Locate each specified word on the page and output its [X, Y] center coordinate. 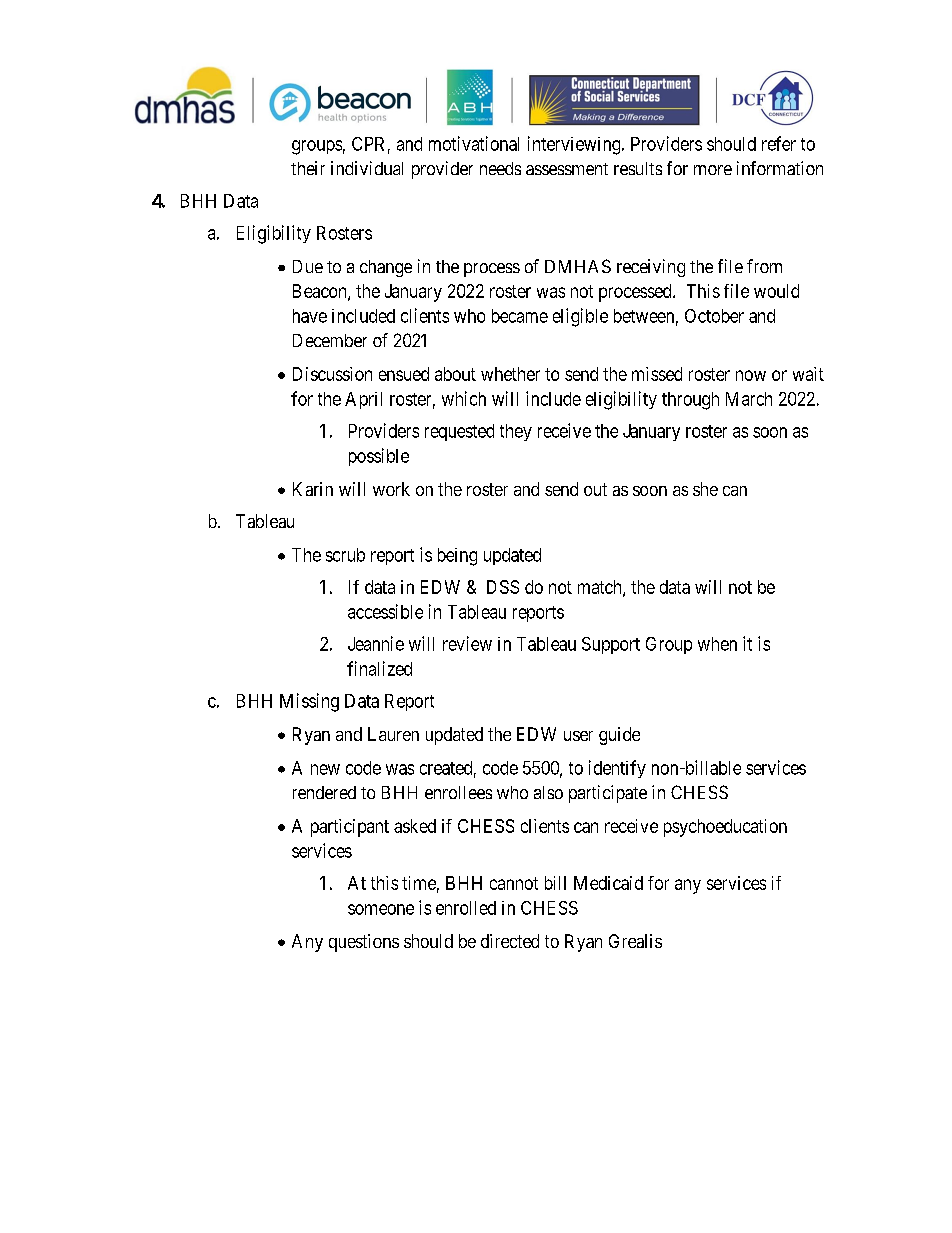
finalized [379, 668]
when [717, 644]
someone [381, 909]
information [780, 168]
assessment [567, 169]
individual [367, 168]
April [363, 400]
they [516, 432]
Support [611, 645]
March [749, 399]
